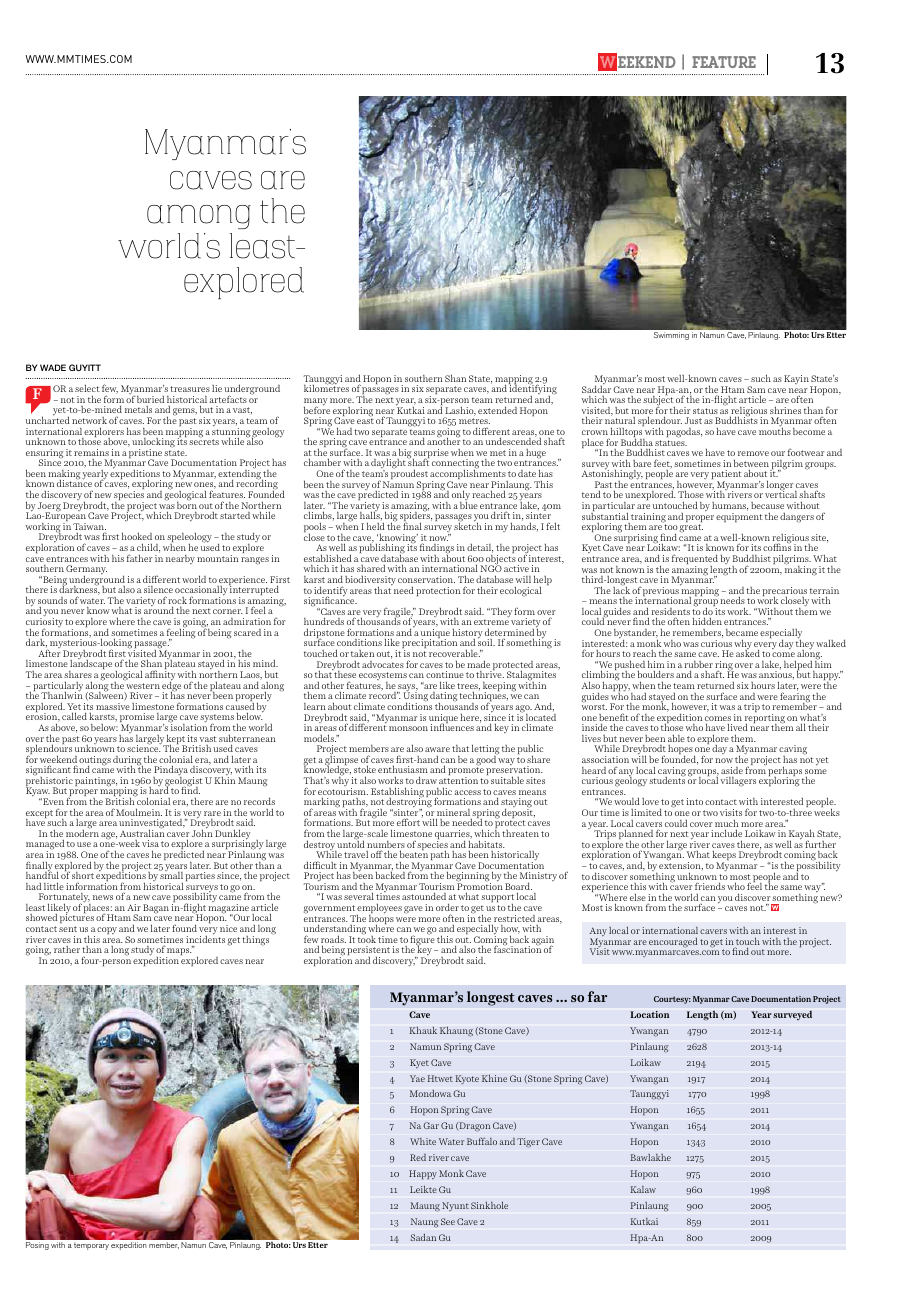  Describe the element at coordinates (317, 409) in the screenshot. I see `before` at that location.
